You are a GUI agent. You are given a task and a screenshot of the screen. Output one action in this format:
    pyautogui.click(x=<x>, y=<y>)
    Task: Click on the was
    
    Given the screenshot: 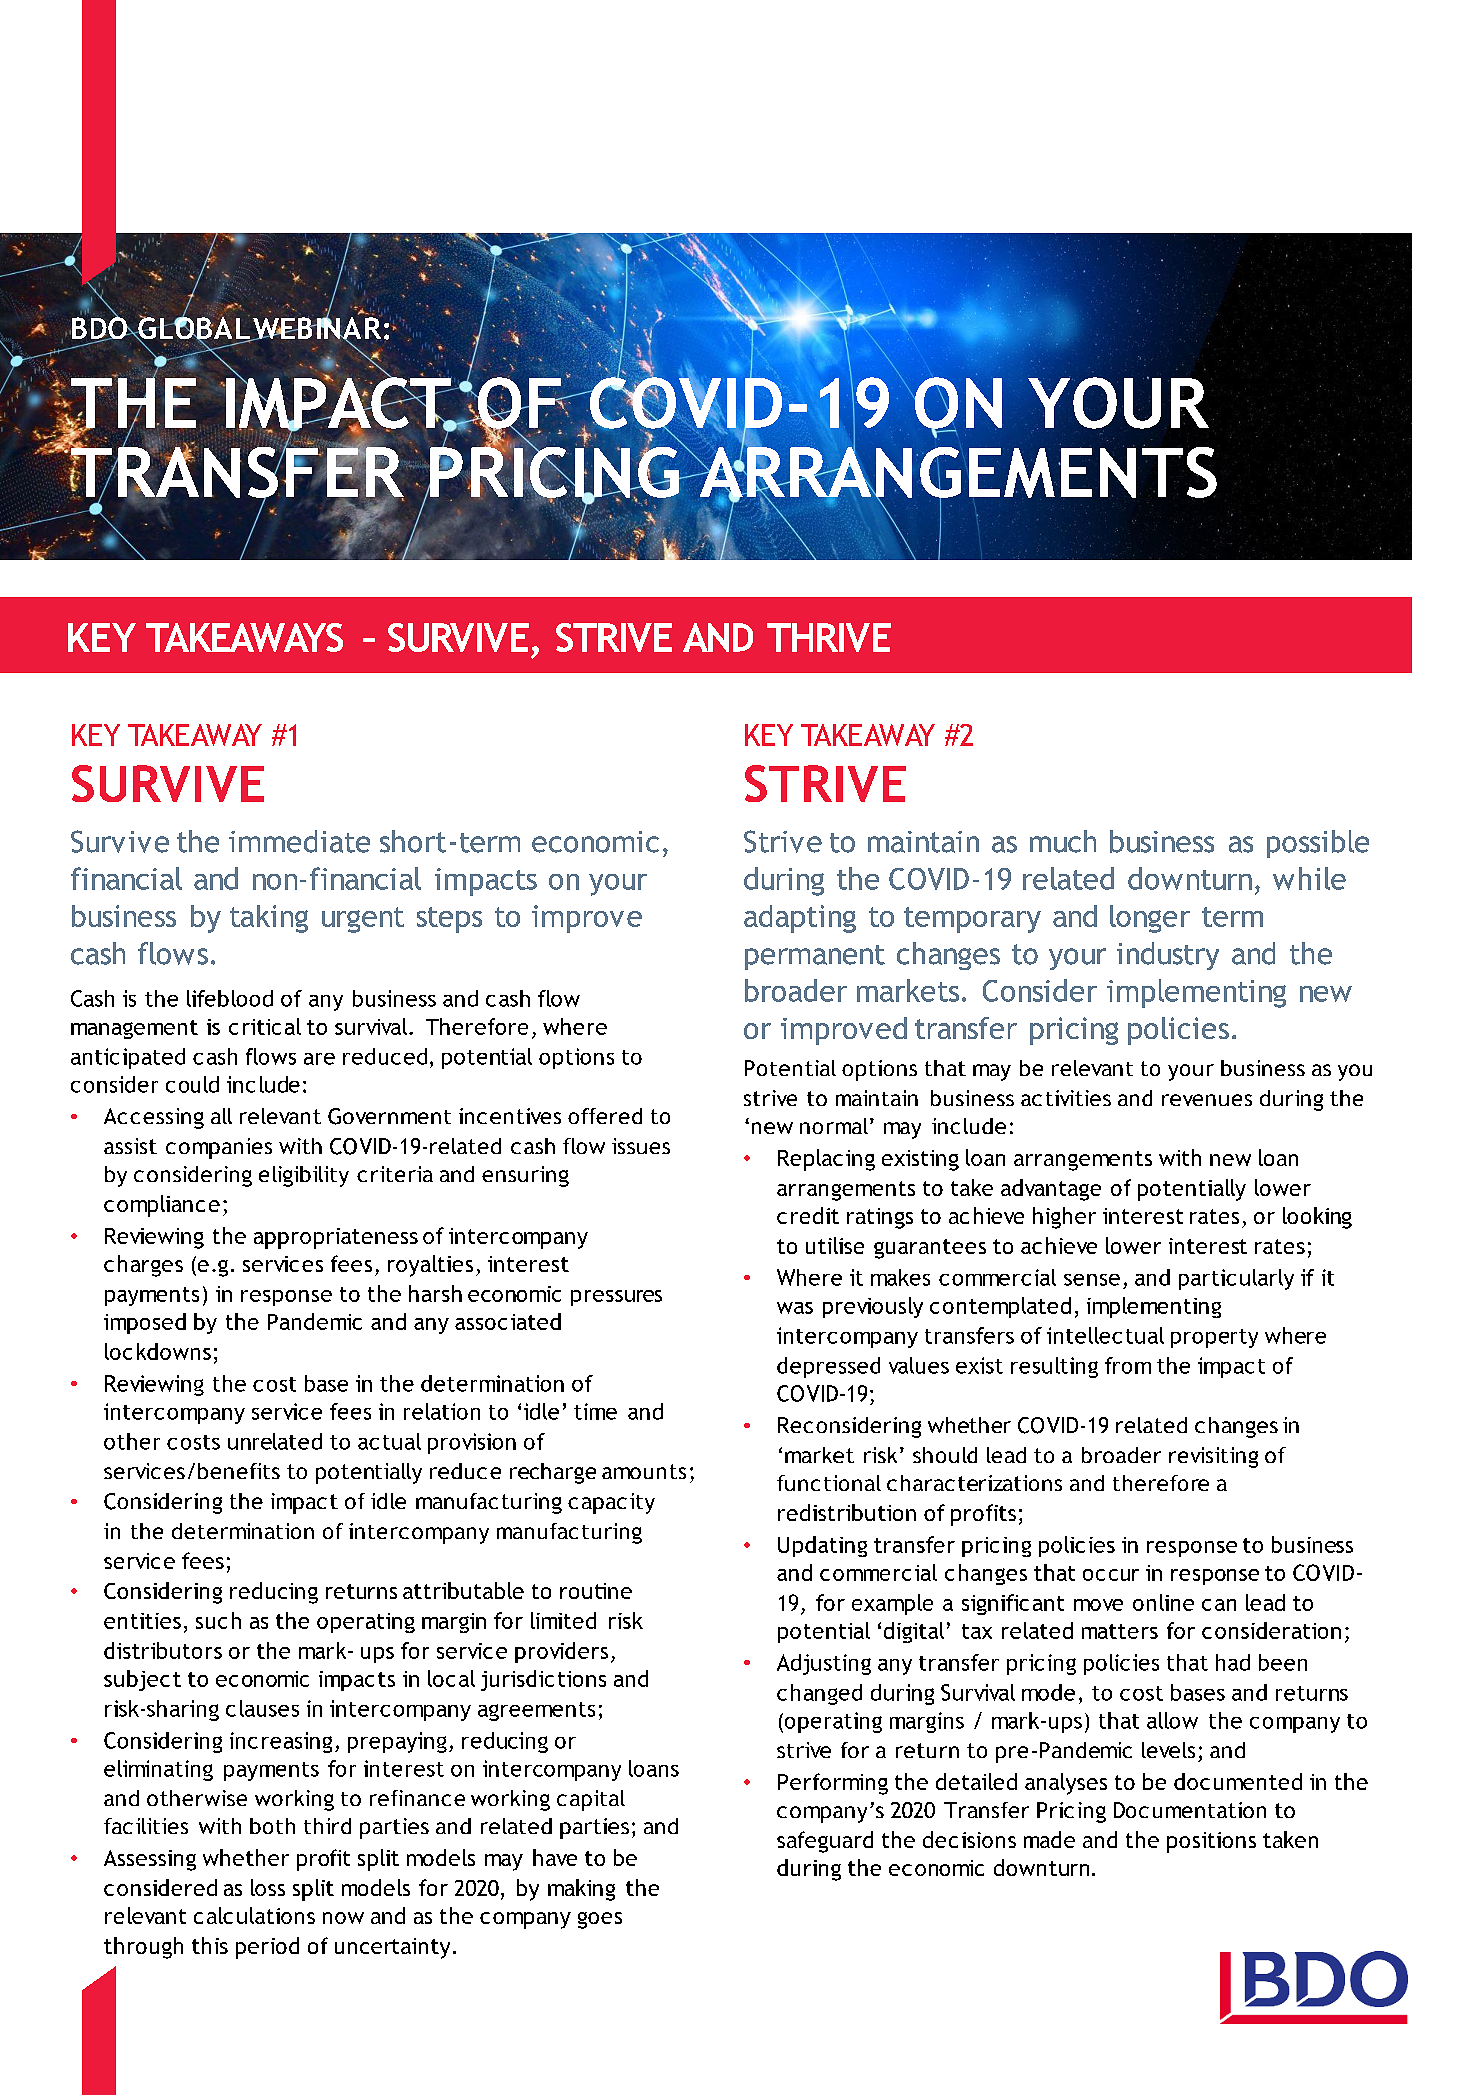 What is the action you would take?
    pyautogui.click(x=795, y=1308)
